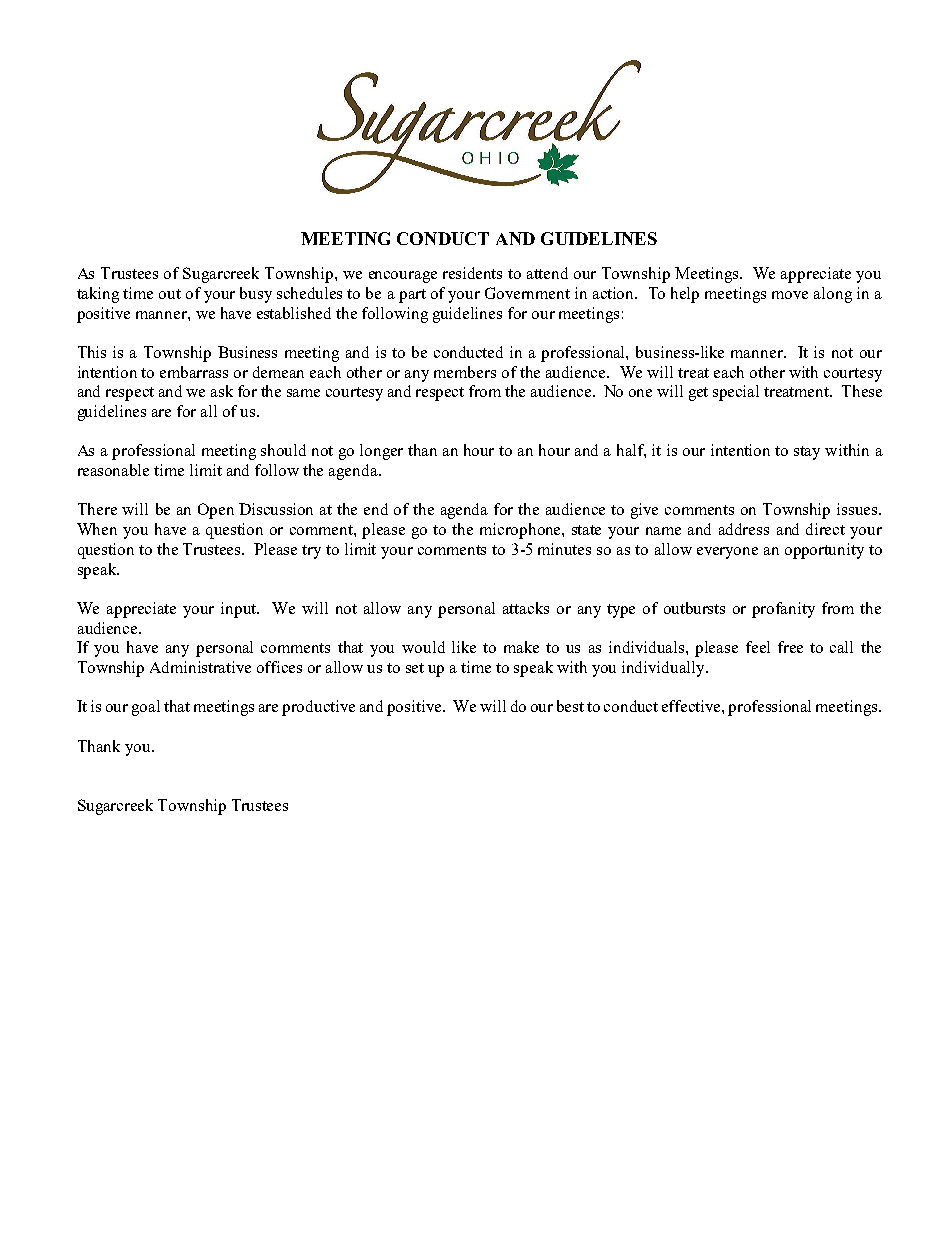 The width and height of the screenshot is (952, 1233). Describe the element at coordinates (194, 372) in the screenshot. I see `embarrass` at that location.
